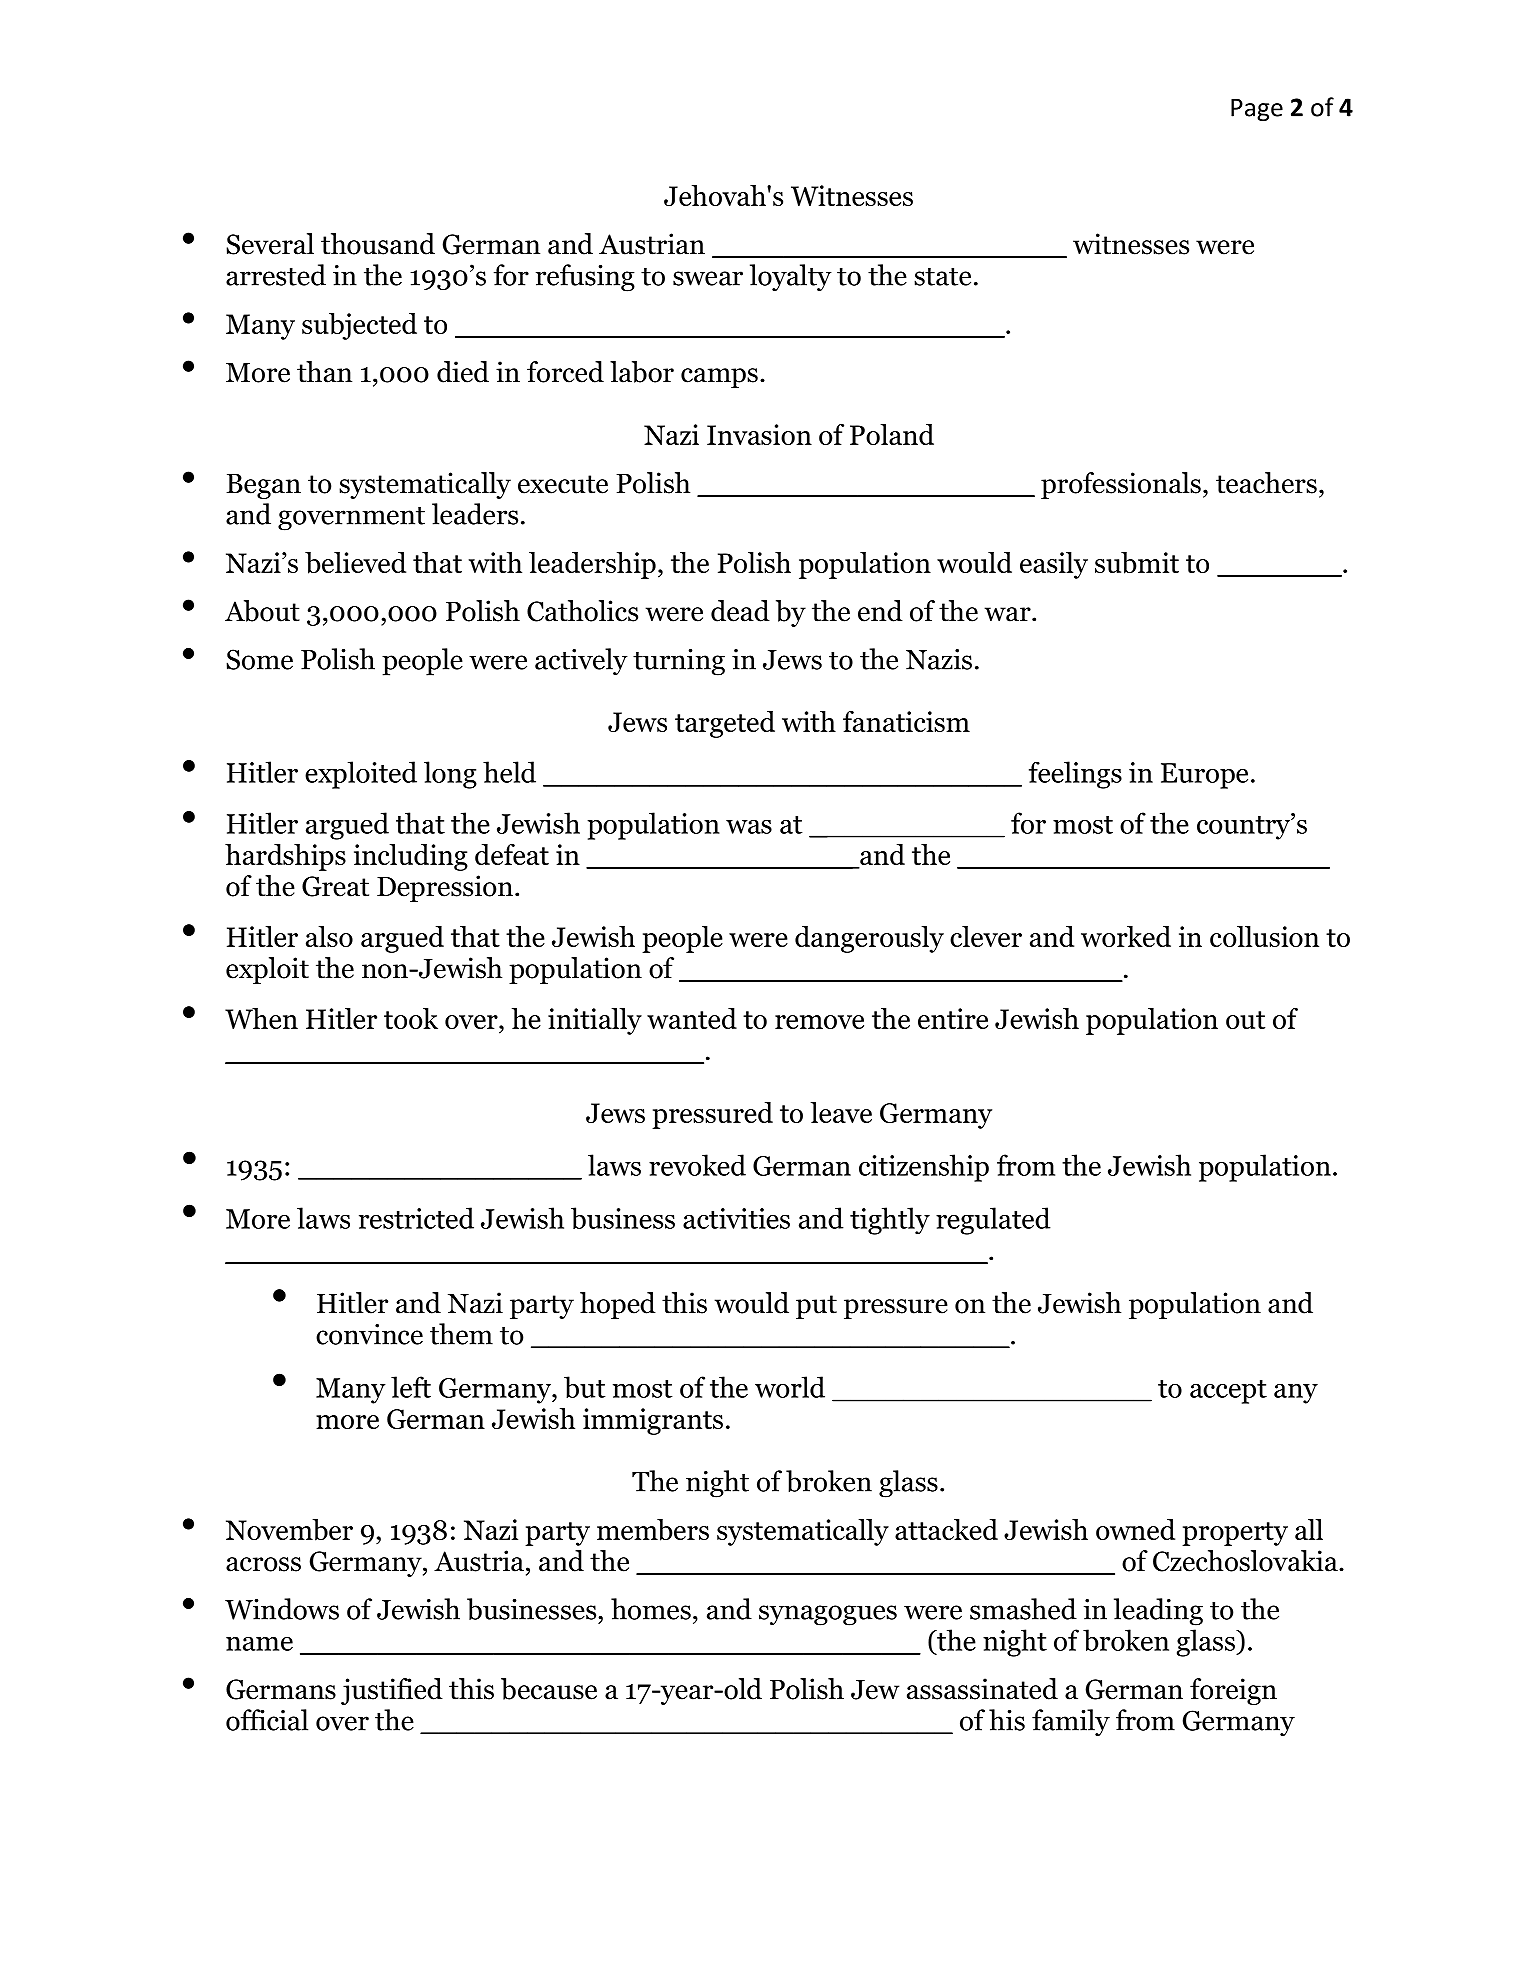 The height and width of the document is (1984, 1533). Describe the element at coordinates (329, 936) in the document. I see `also` at that location.
